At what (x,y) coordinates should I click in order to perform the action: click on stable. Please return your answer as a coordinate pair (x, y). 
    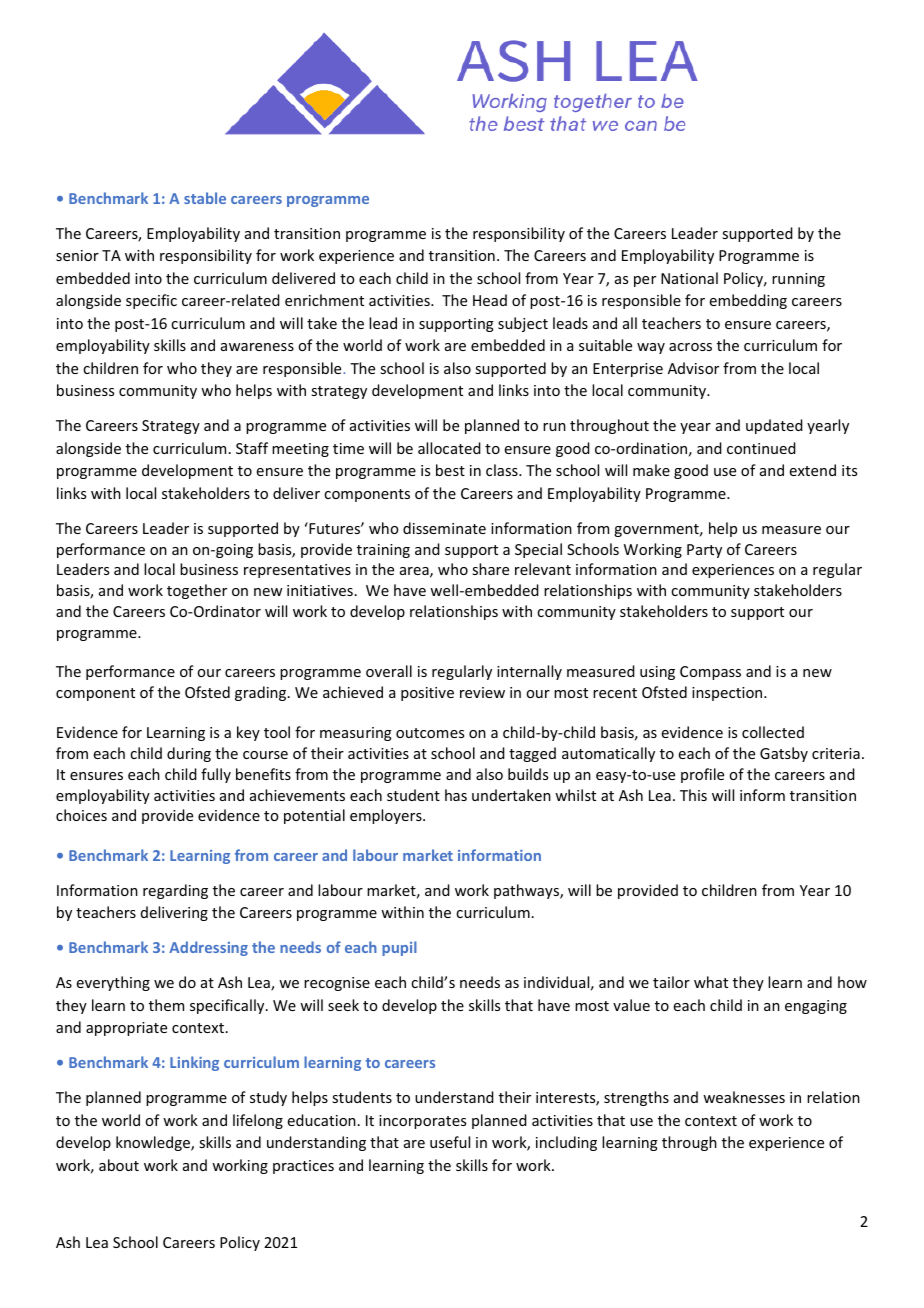
    Looking at the image, I should click on (205, 198).
